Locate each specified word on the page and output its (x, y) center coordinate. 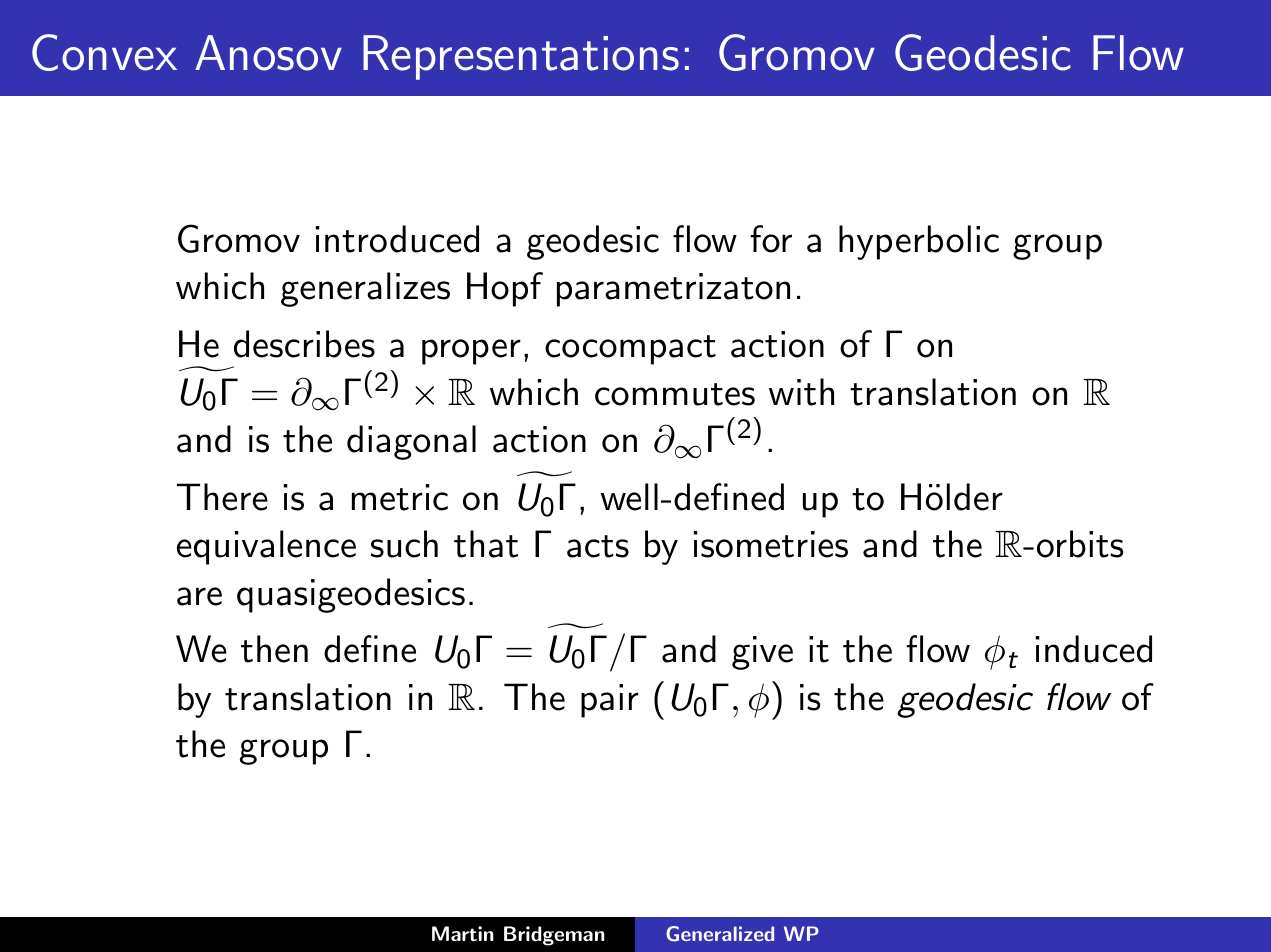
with (801, 392)
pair (610, 701)
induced (1094, 649)
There (222, 497)
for (771, 239)
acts (598, 546)
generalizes (365, 289)
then (274, 649)
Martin (463, 934)
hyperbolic (919, 242)
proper (471, 352)
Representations (521, 57)
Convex (104, 52)
